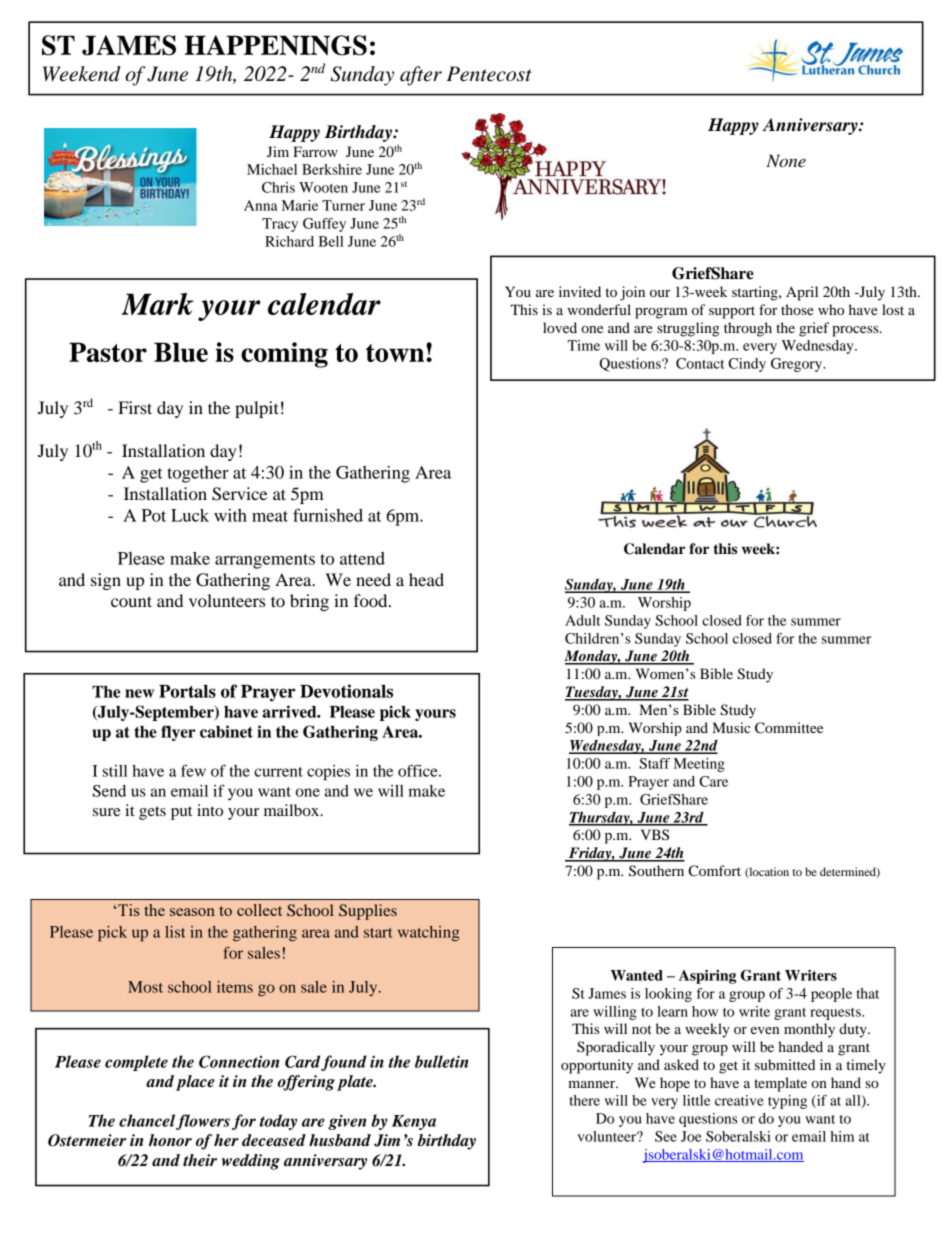  Describe the element at coordinates (786, 160) in the screenshot. I see `None` at that location.
